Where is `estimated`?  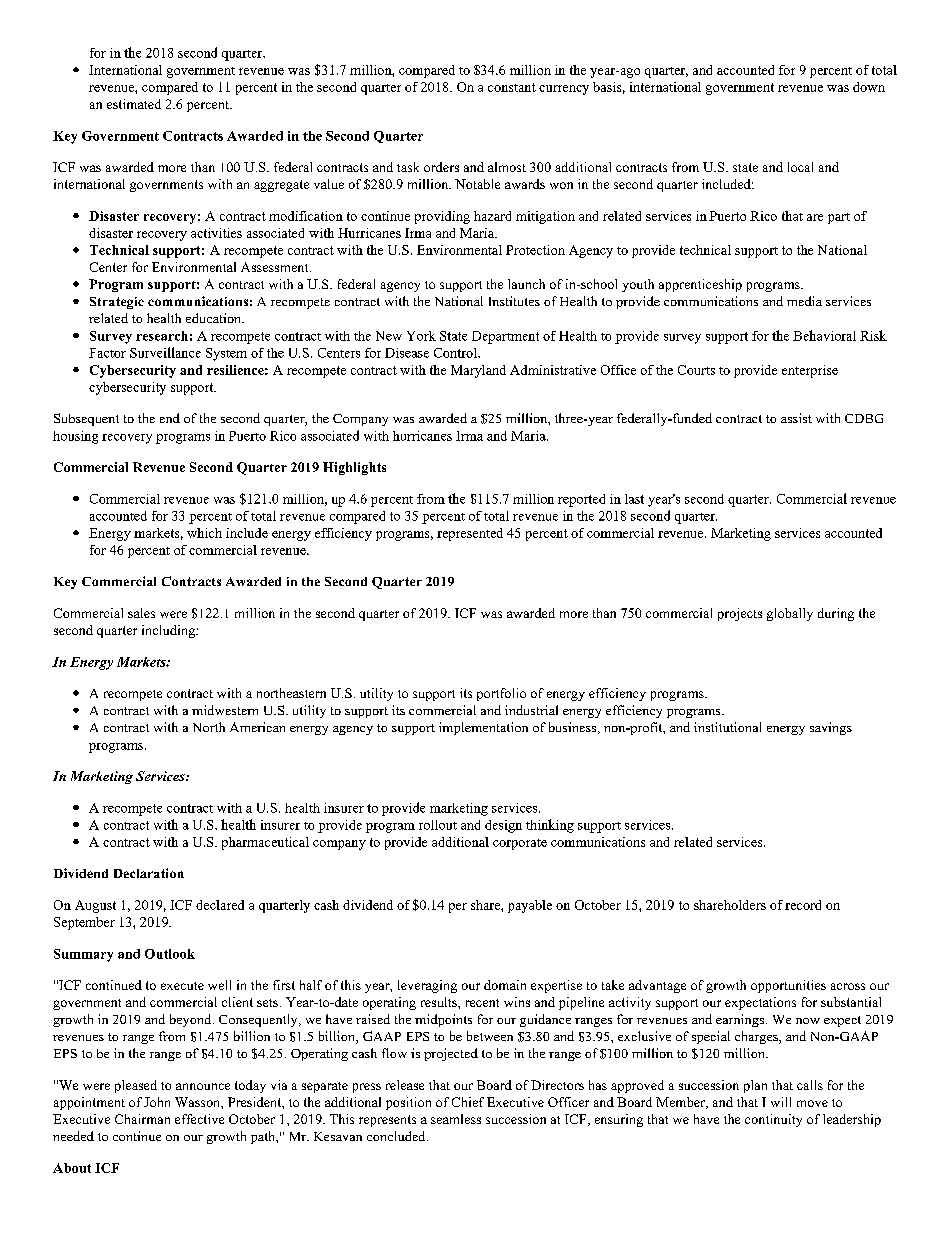
estimated is located at coordinates (134, 104).
